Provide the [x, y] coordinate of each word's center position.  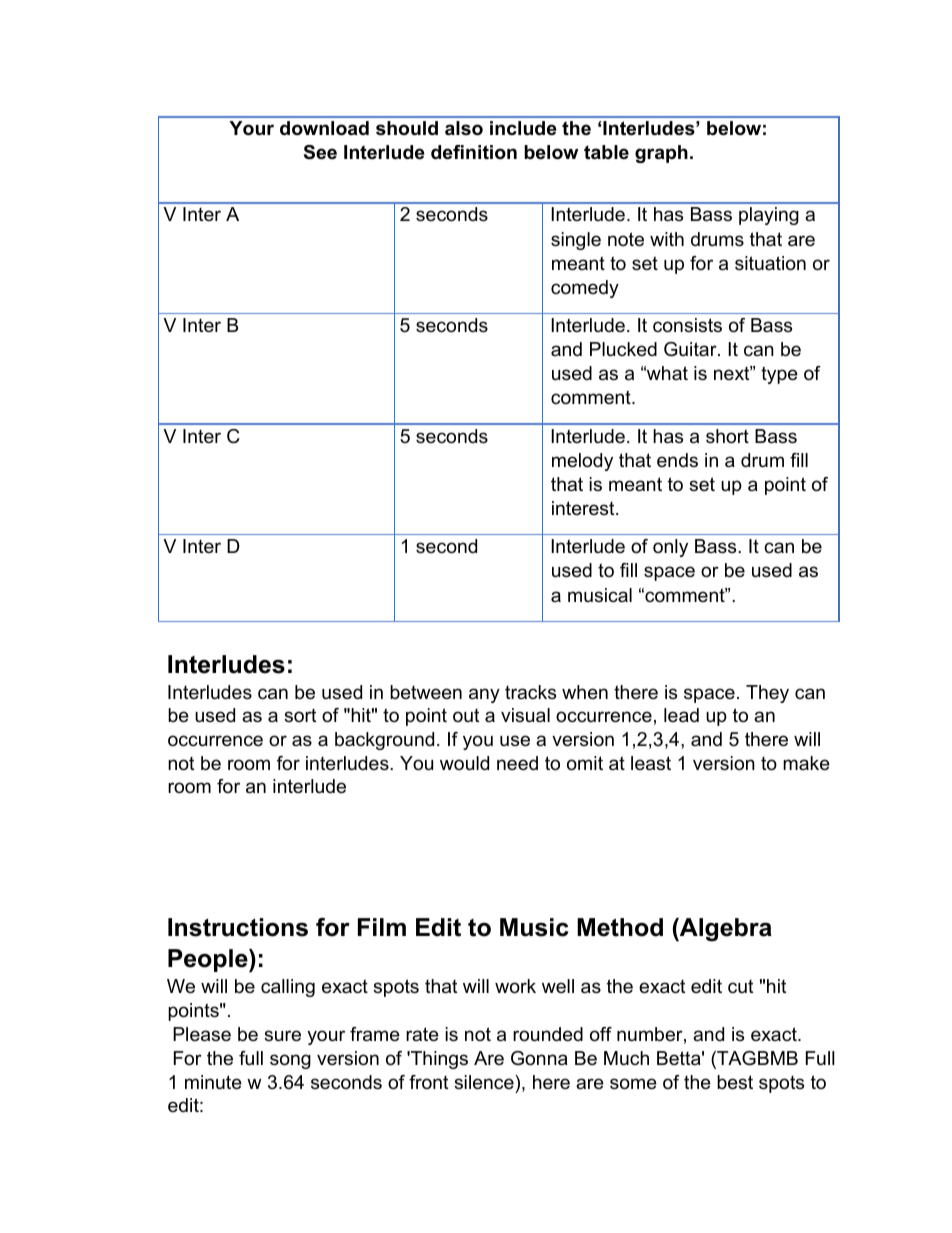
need [517, 763]
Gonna [539, 1058]
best [735, 1082]
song [290, 1061]
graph [661, 154]
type [779, 375]
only [670, 548]
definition [474, 152]
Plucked [623, 349]
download [324, 128]
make [806, 763]
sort [300, 715]
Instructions [238, 927]
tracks [530, 692]
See [320, 152]
